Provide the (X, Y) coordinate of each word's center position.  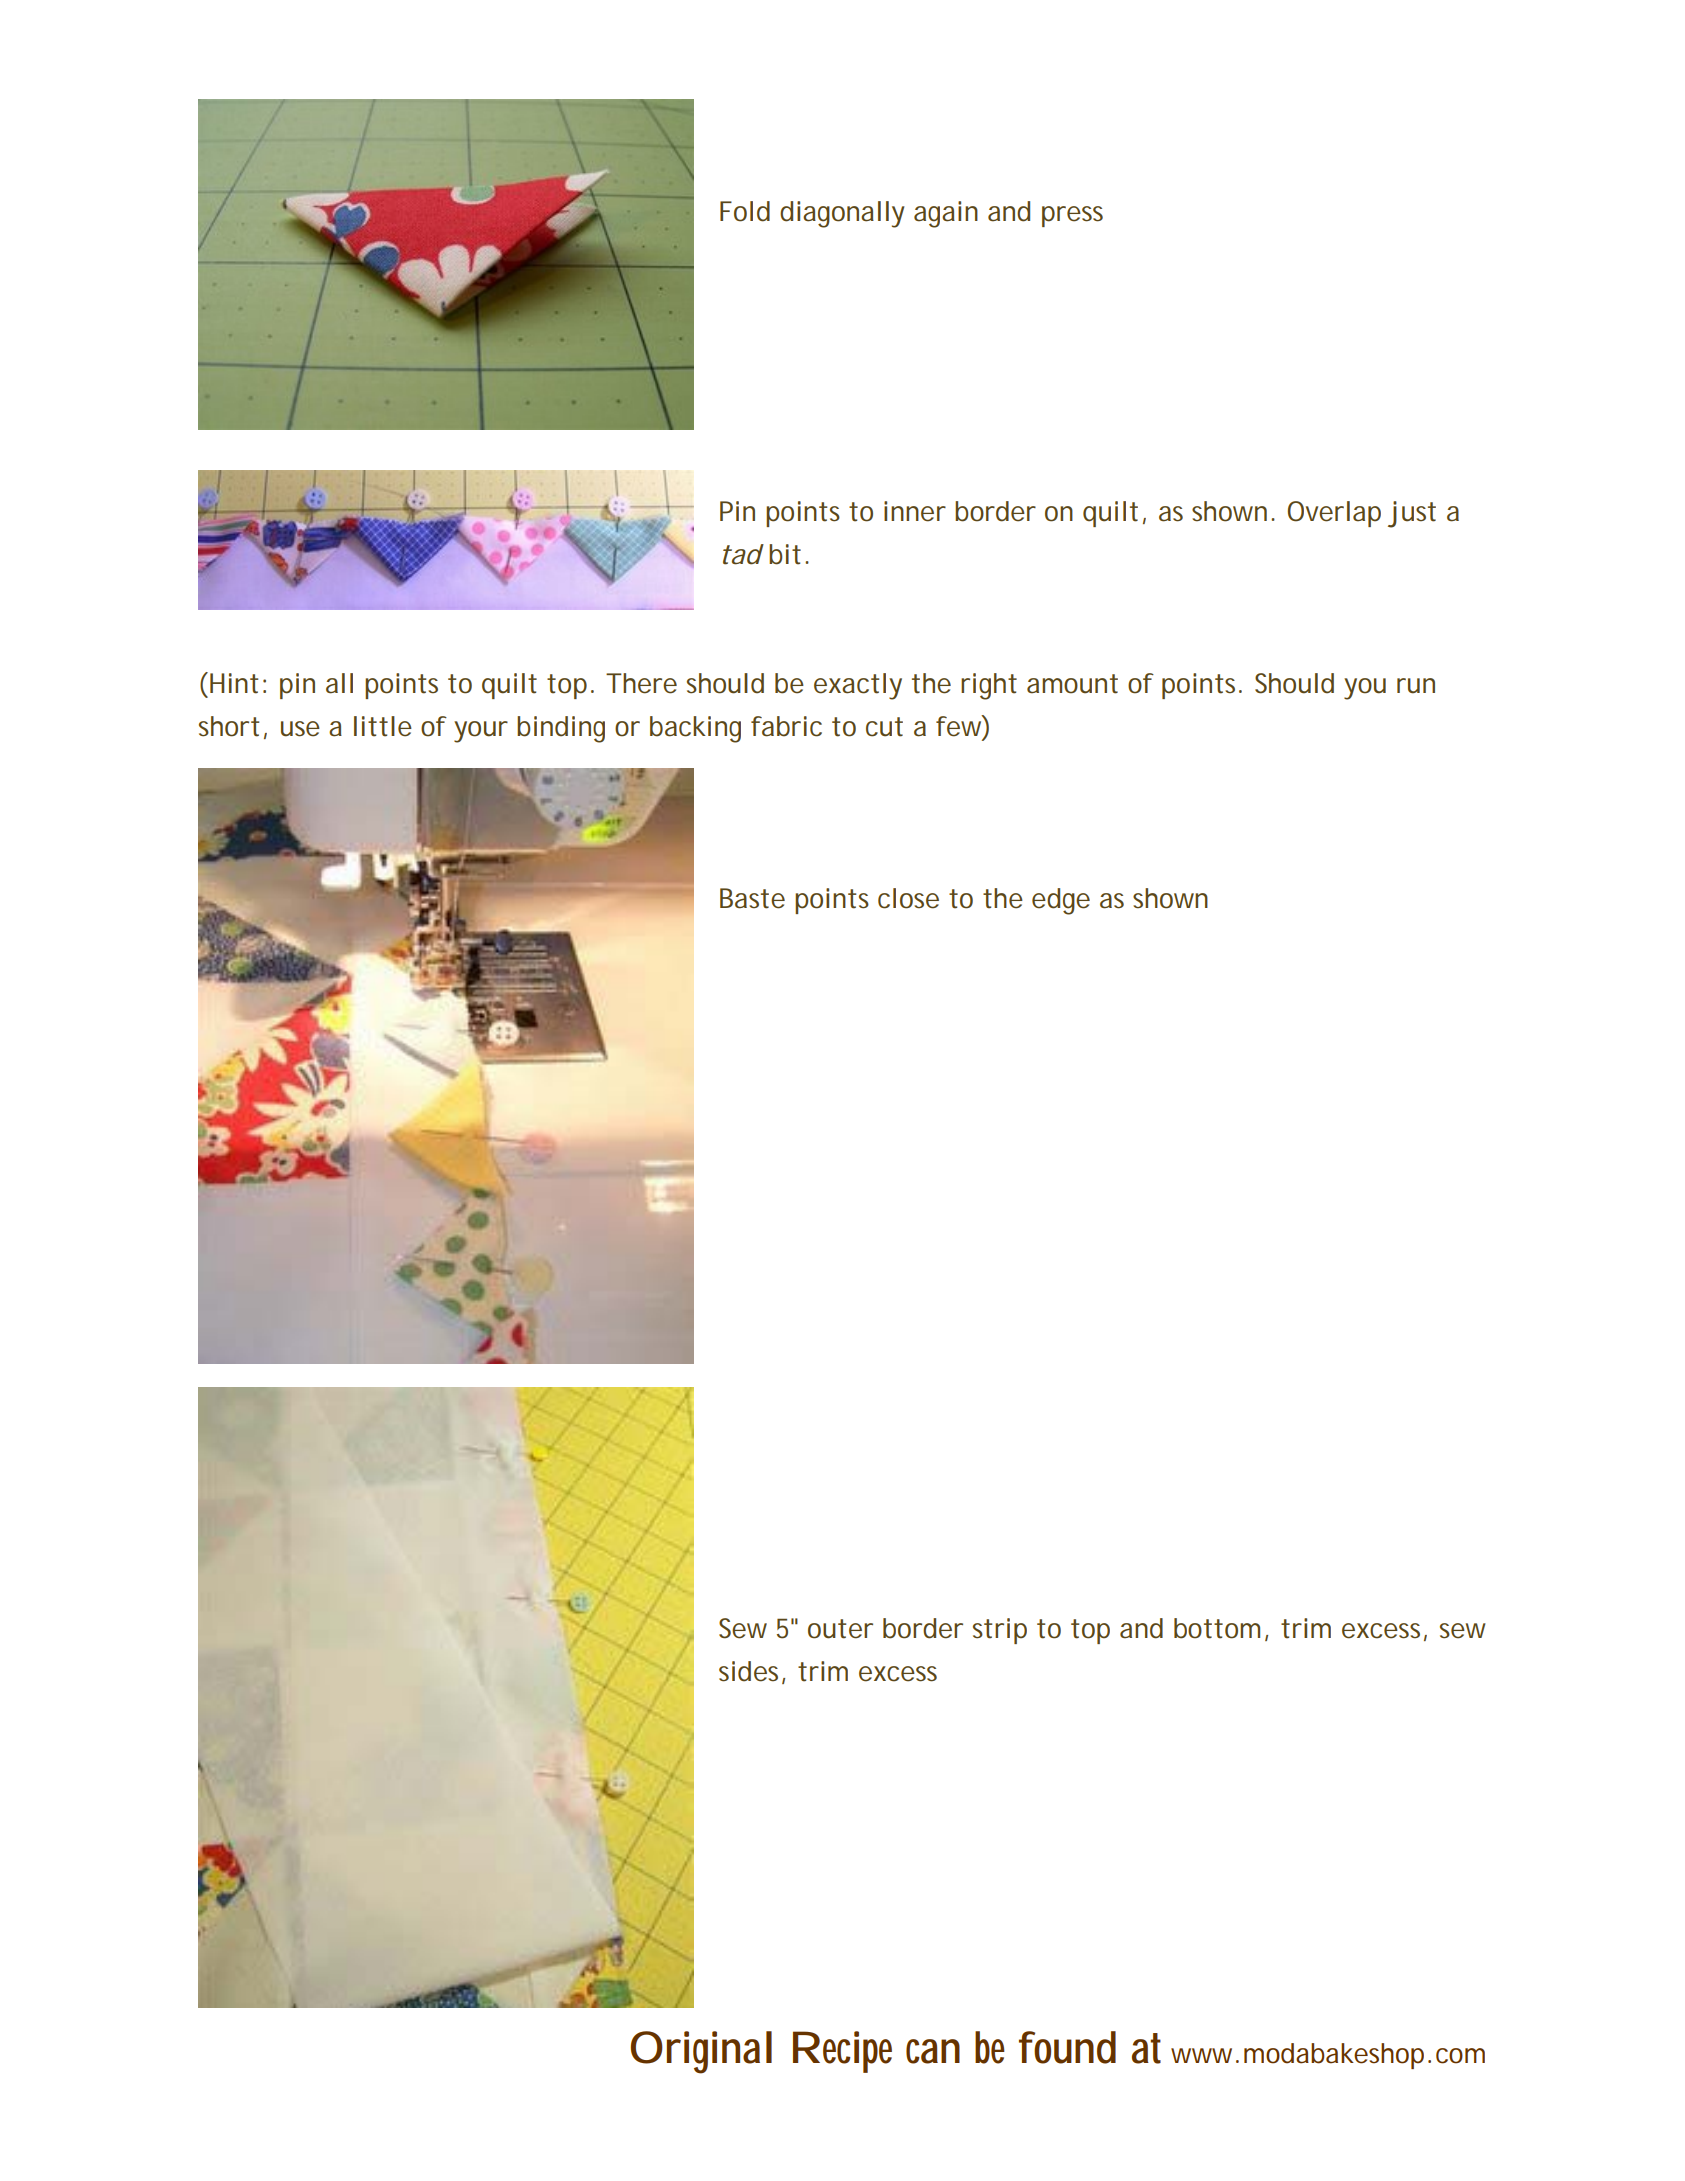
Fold (745, 211)
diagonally (842, 214)
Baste (752, 898)
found (1067, 2047)
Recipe (842, 2052)
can (933, 2051)
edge (1061, 901)
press (1072, 216)
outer (840, 1629)
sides (748, 1671)
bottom (1217, 1628)
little (383, 726)
